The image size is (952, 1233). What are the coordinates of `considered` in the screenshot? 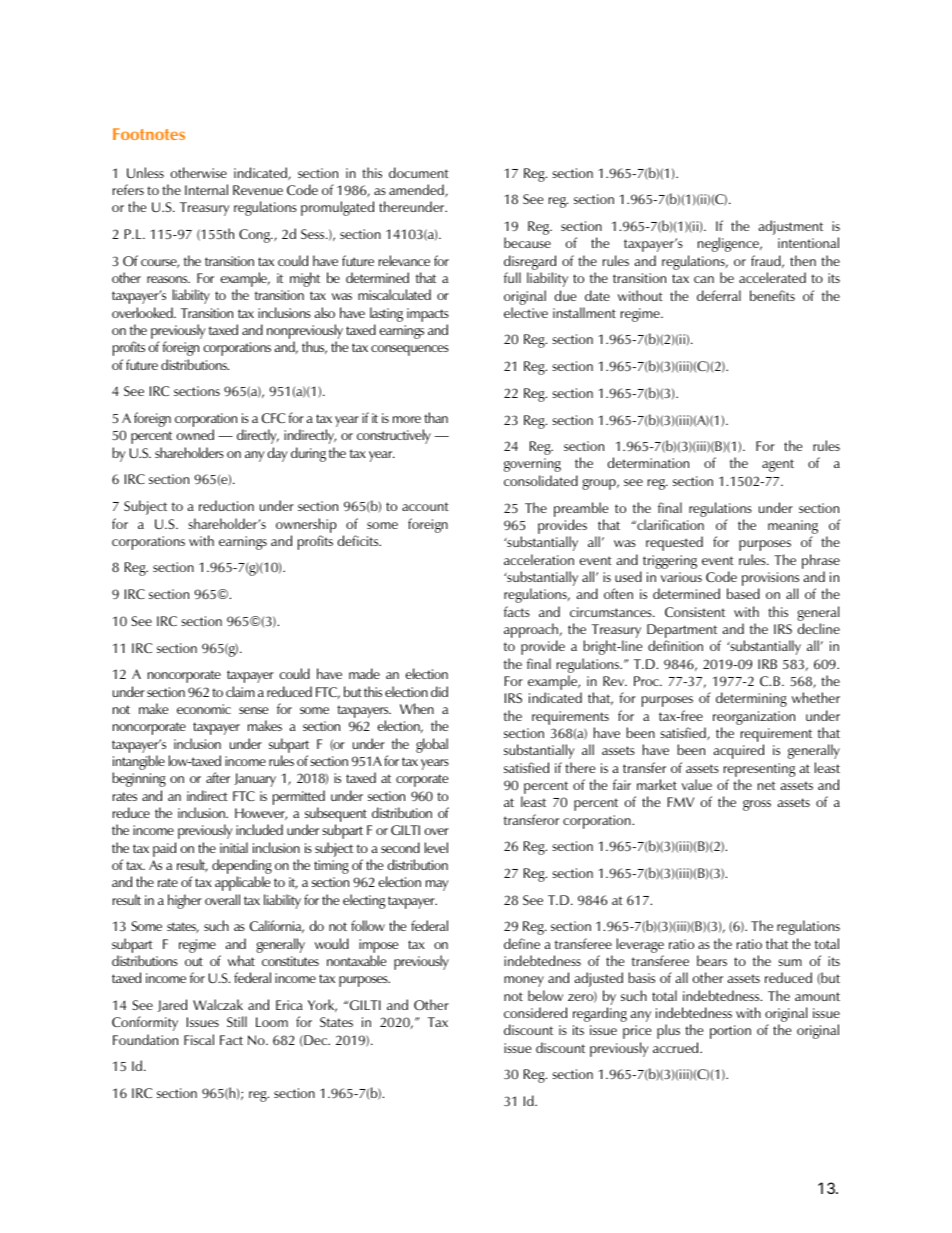 It's located at (535, 1012).
